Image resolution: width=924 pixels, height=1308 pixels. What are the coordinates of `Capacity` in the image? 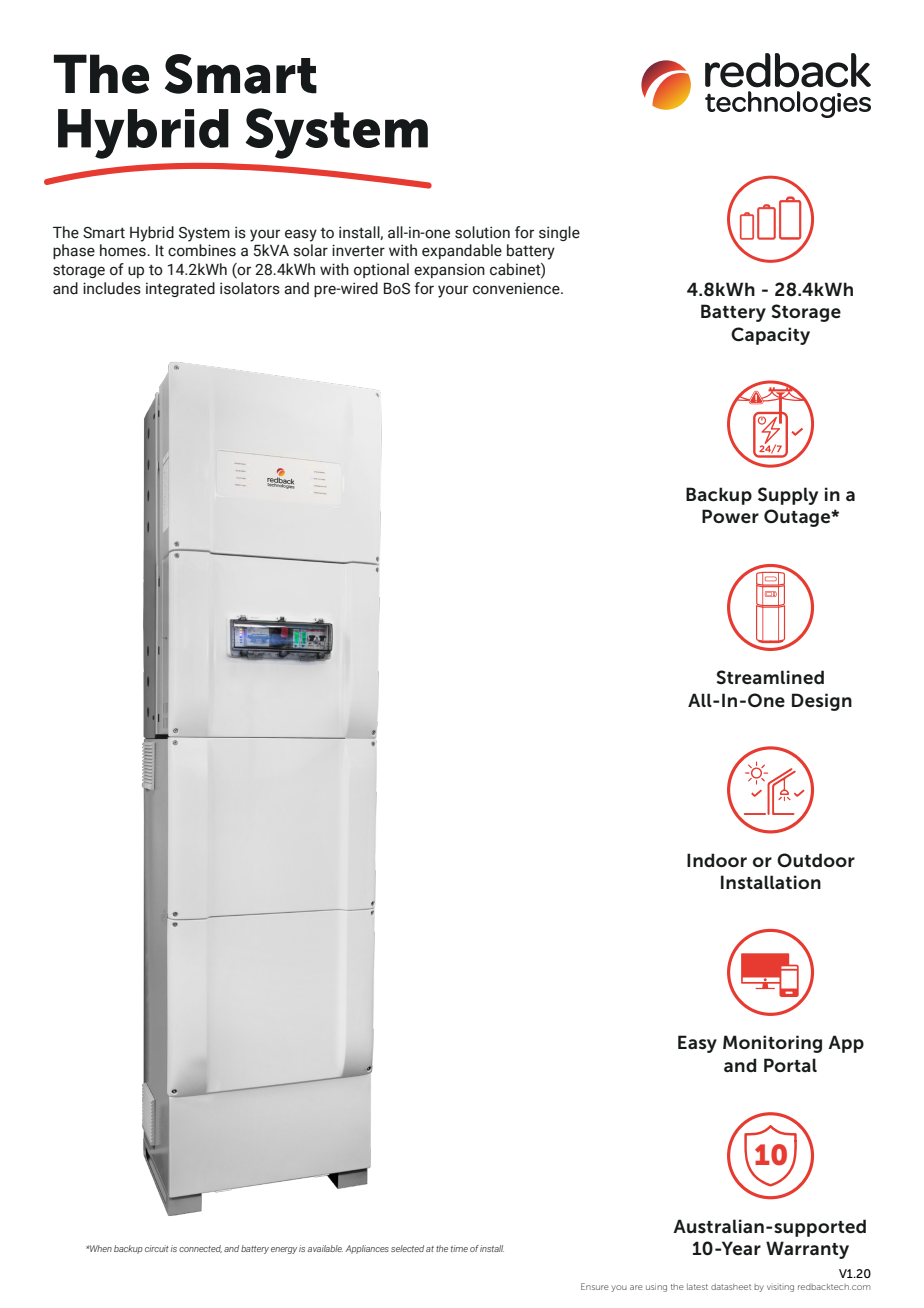 It's located at (770, 336).
